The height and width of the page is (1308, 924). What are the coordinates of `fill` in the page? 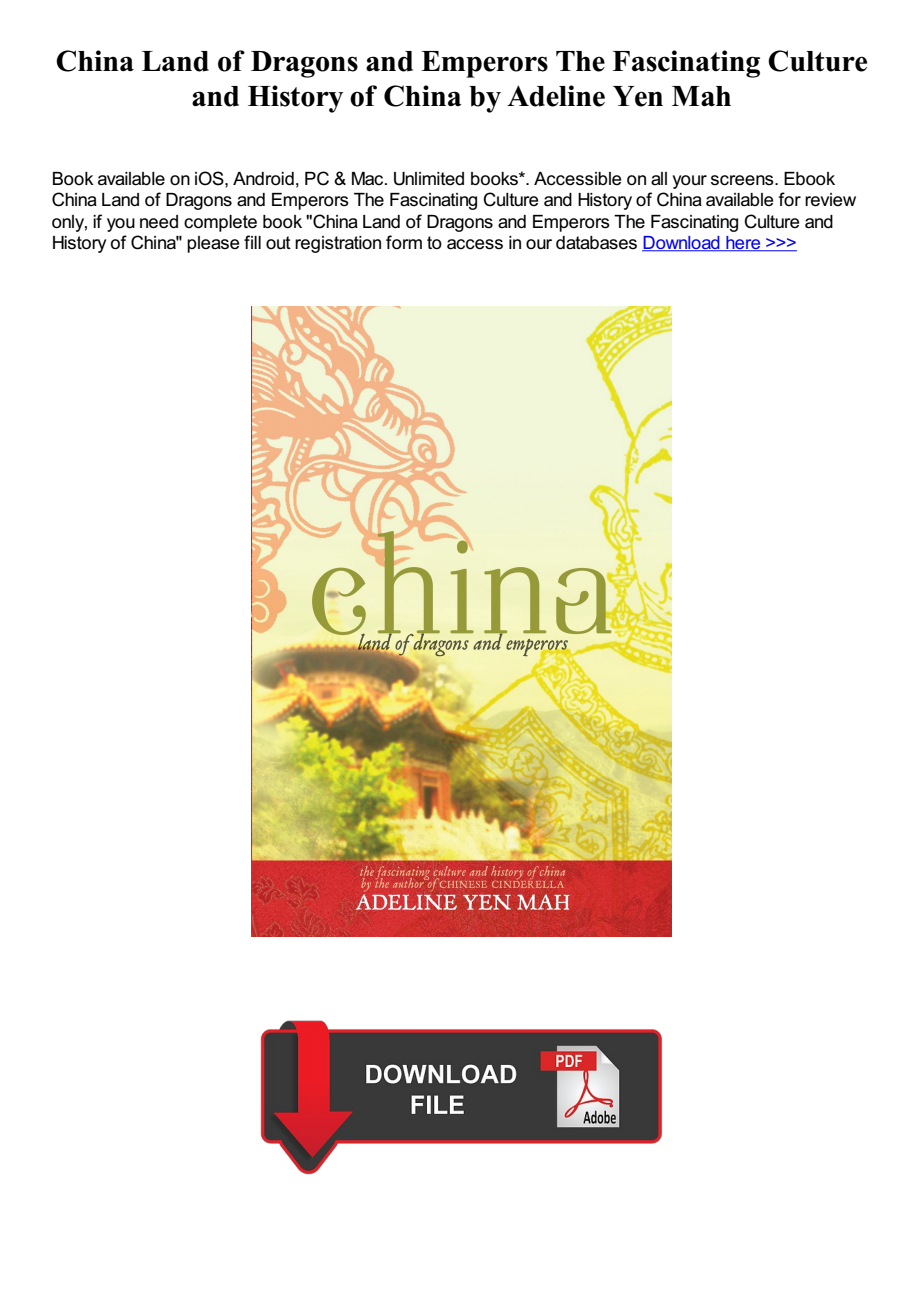 It's located at (252, 242).
